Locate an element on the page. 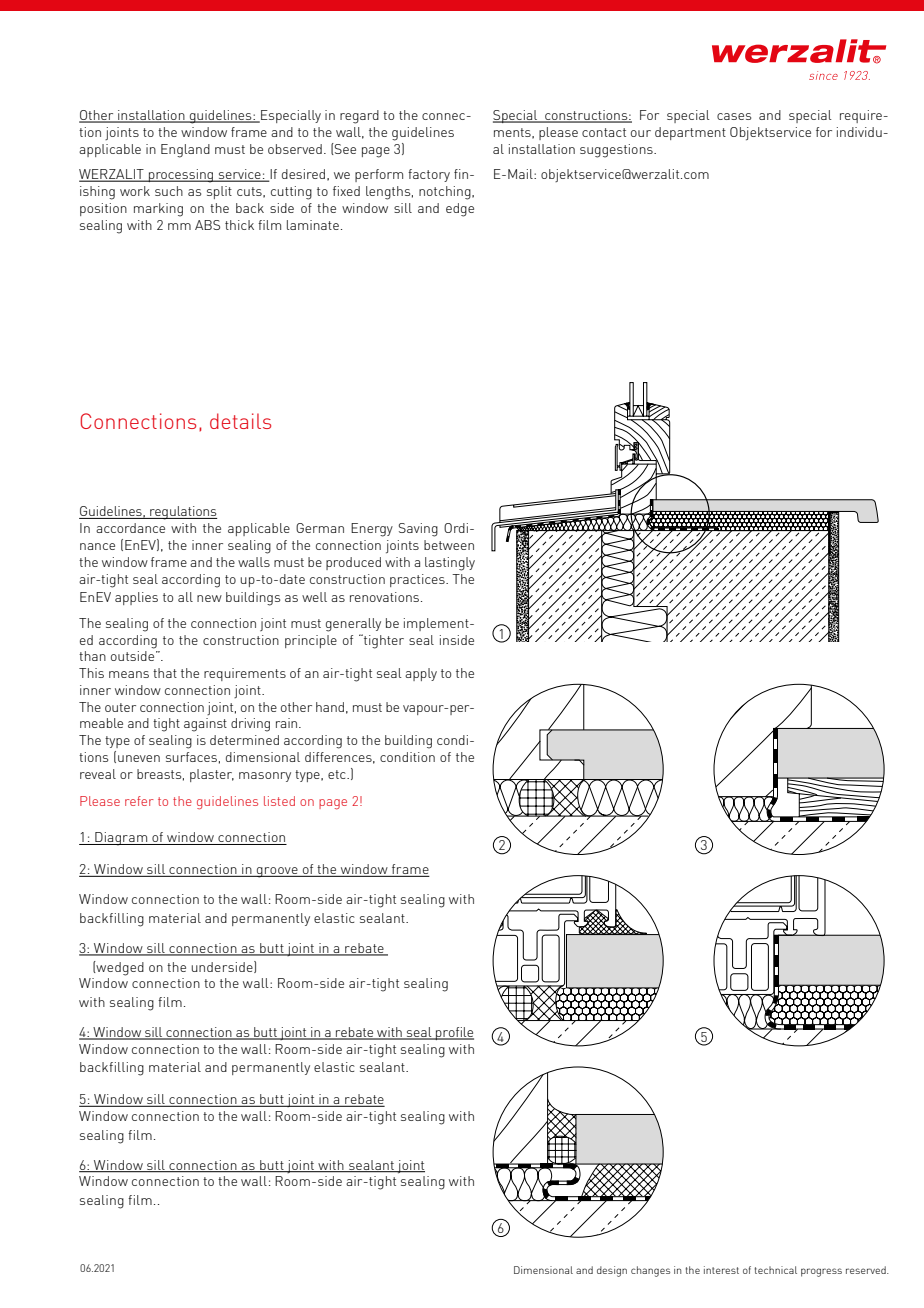  England is located at coordinates (185, 151).
